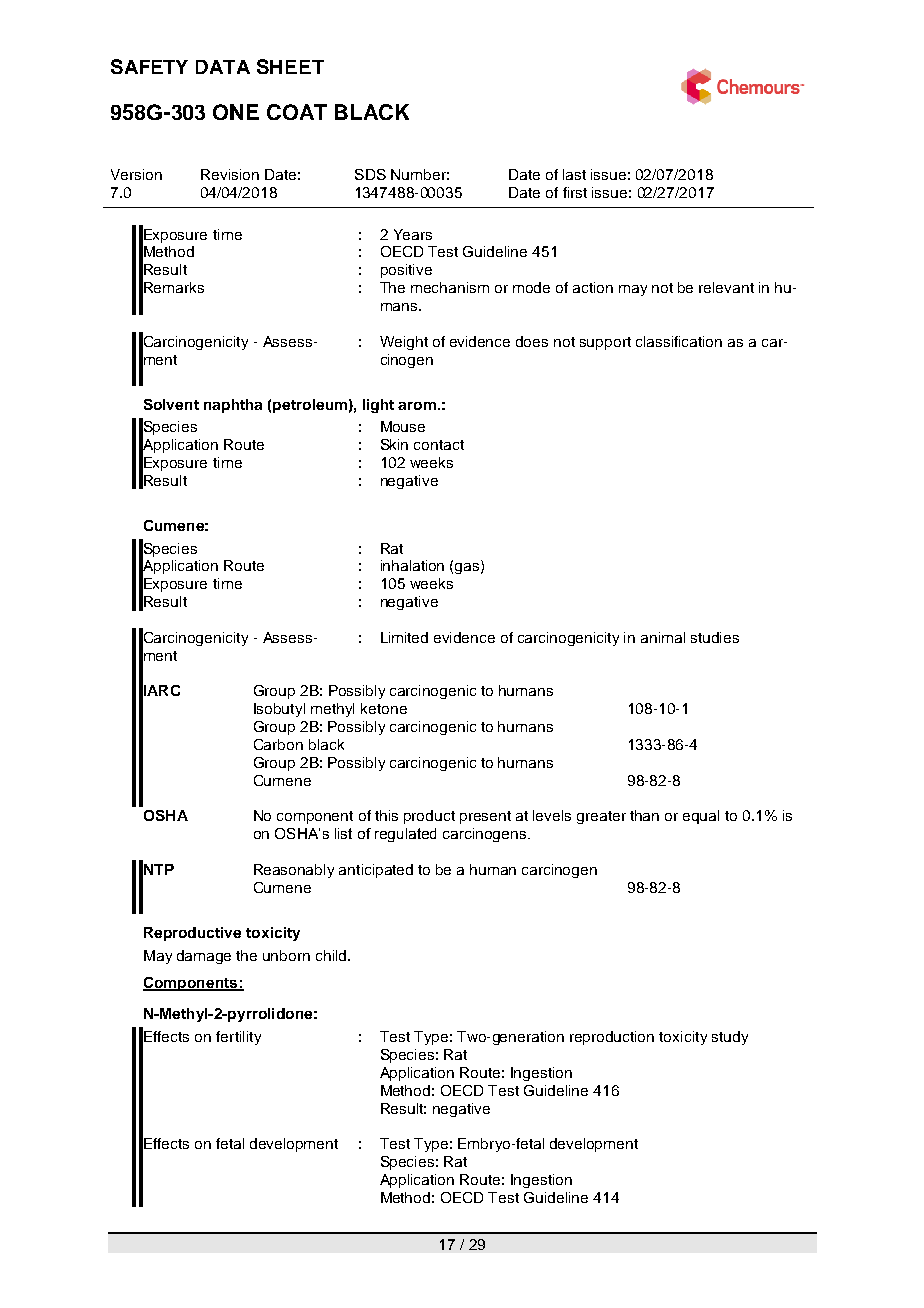 This screenshot has height=1308, width=924. Describe the element at coordinates (233, 406) in the screenshot. I see `naphtha` at that location.
